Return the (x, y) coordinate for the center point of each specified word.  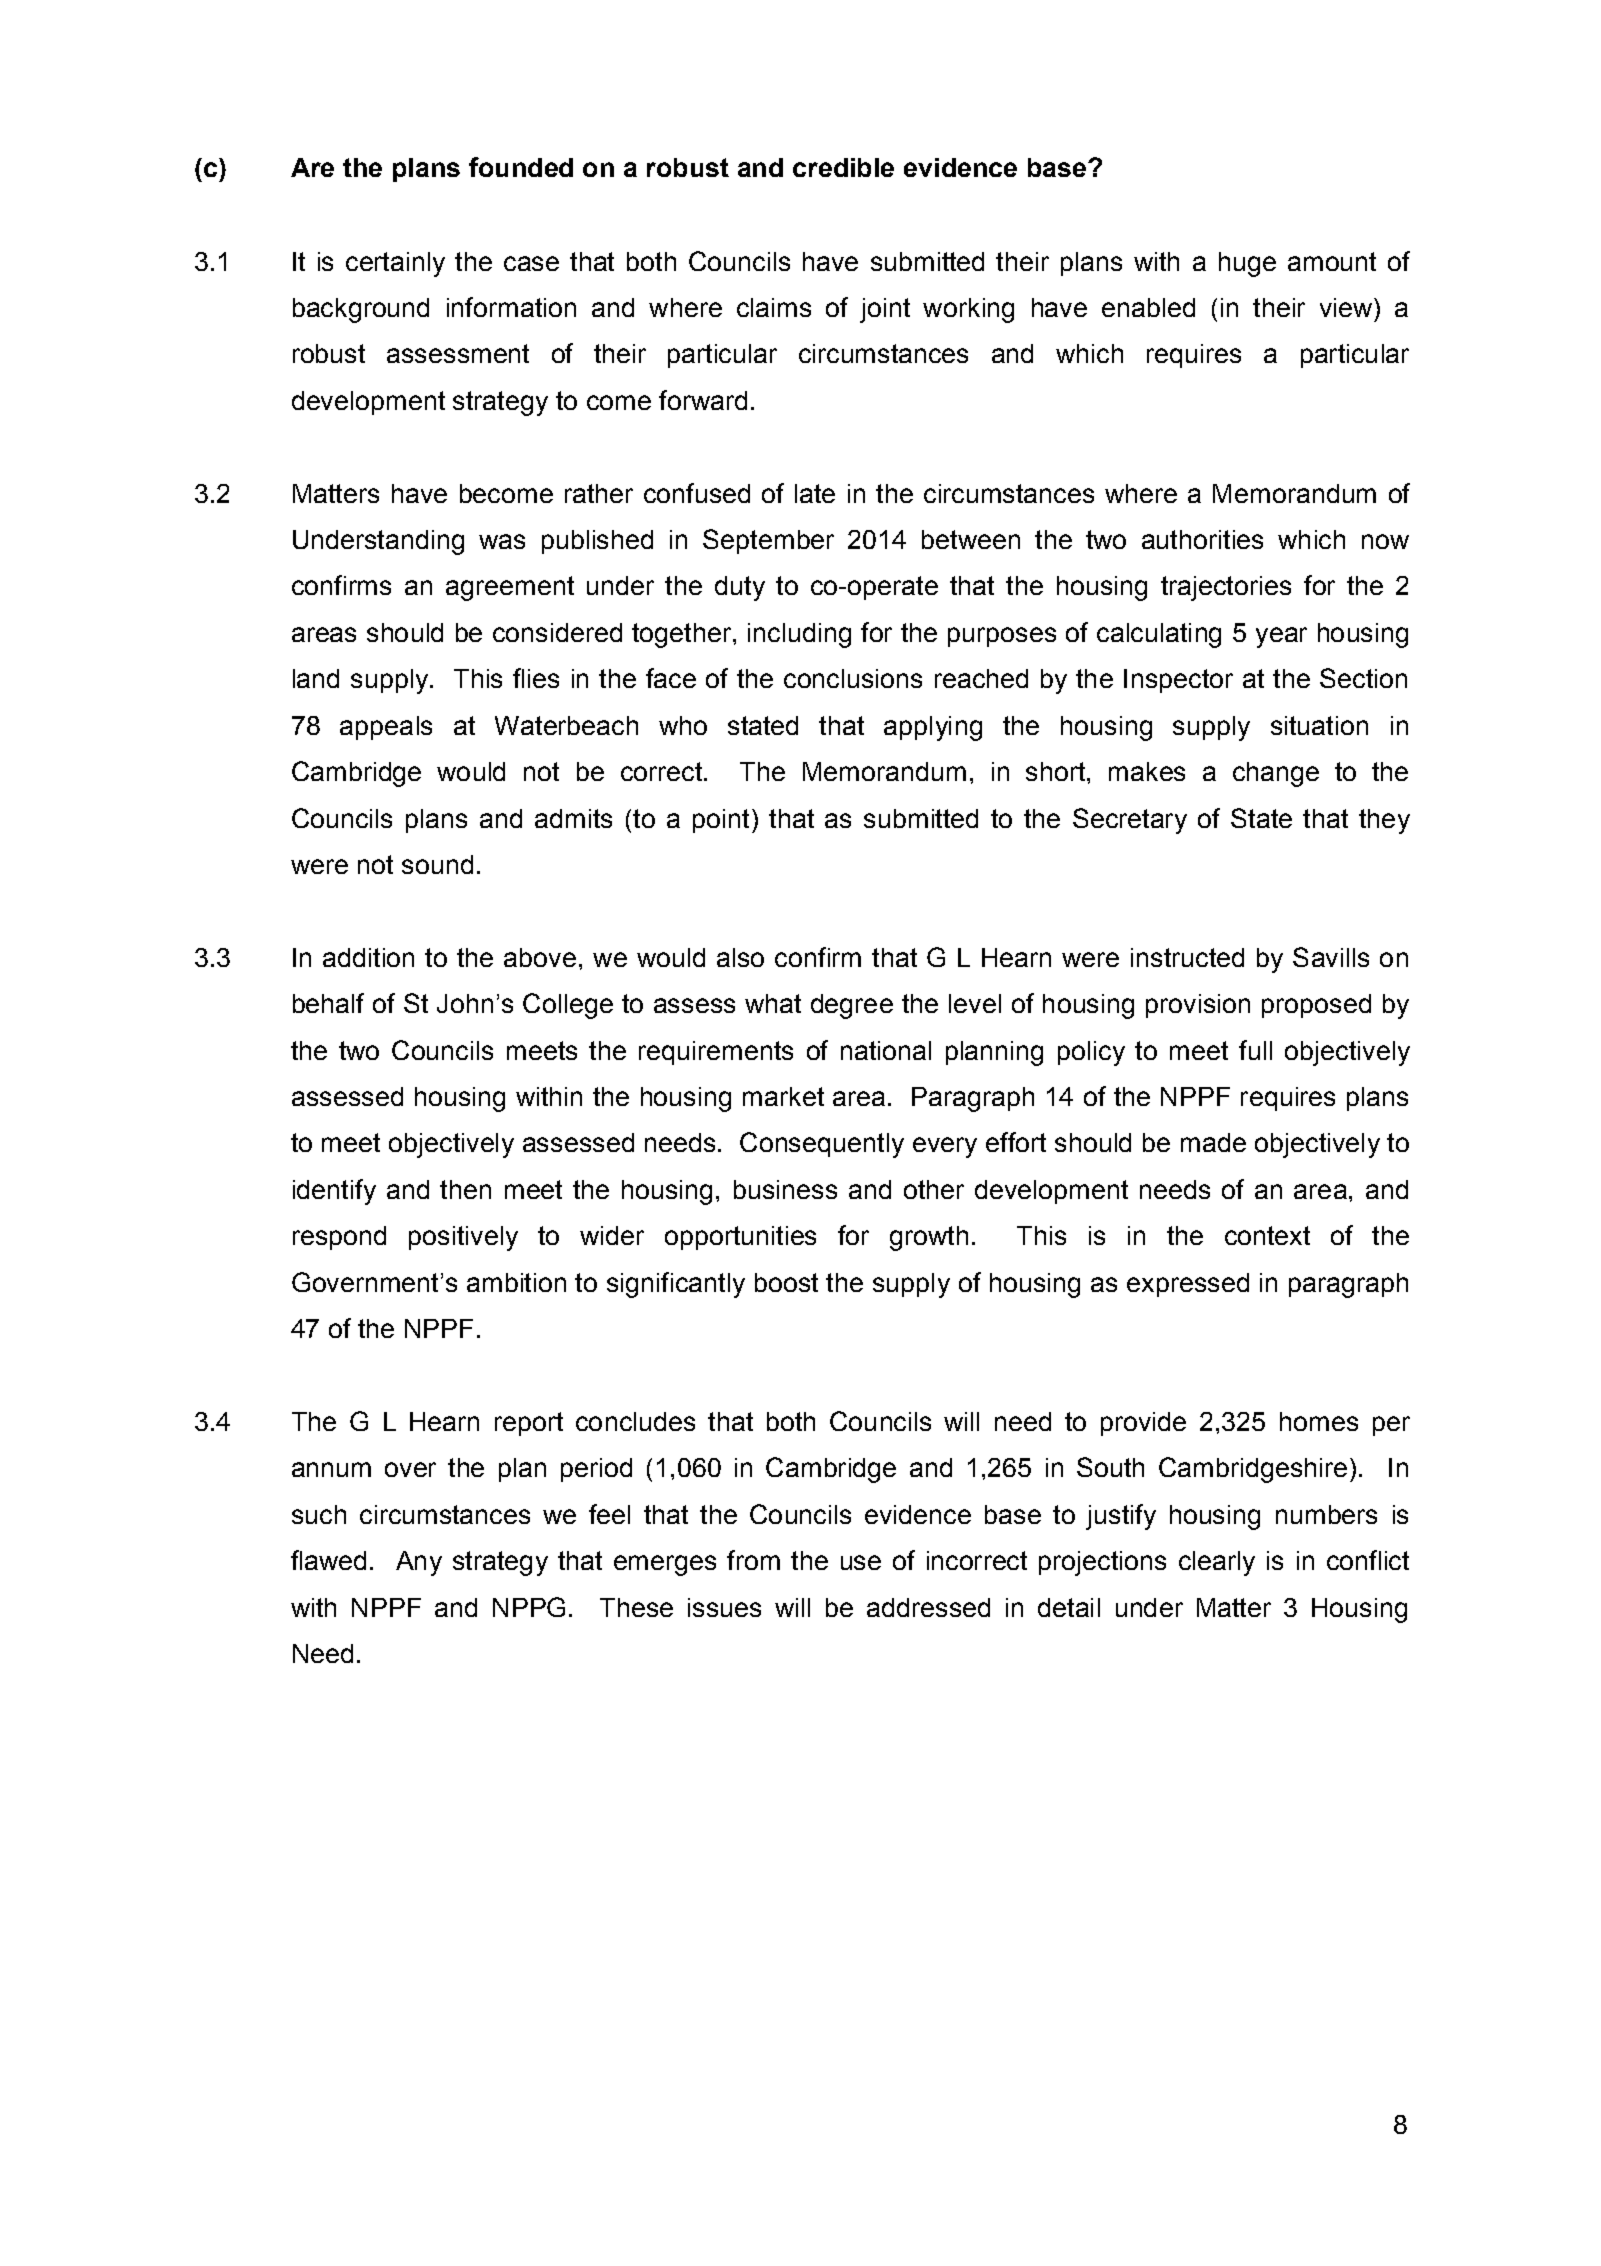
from (753, 1560)
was (502, 541)
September (768, 541)
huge (1247, 264)
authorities (1202, 539)
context (1267, 1235)
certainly (395, 264)
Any (419, 1563)
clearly (1217, 1563)
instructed (1187, 957)
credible (843, 167)
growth (929, 1238)
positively (463, 1238)
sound (437, 864)
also (740, 957)
